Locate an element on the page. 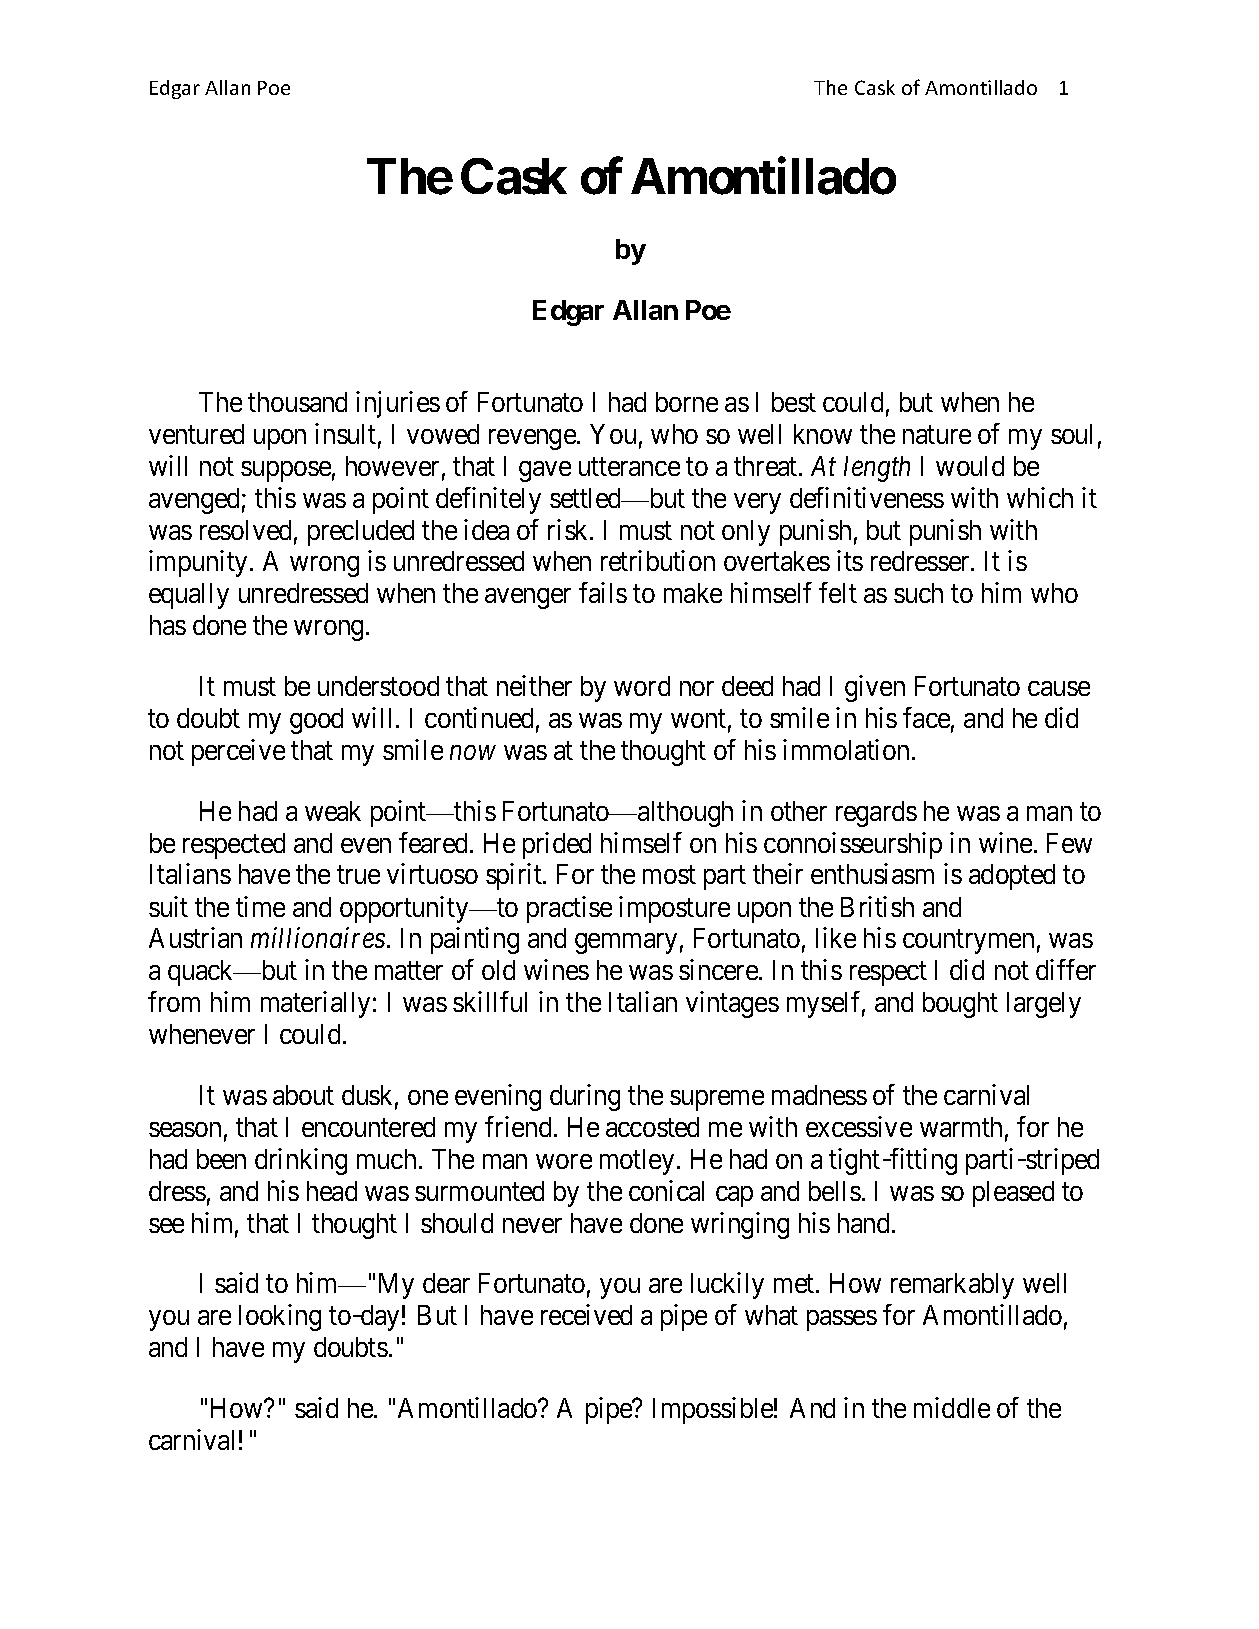 The image size is (1259, 1629). looking is located at coordinates (280, 1317).
